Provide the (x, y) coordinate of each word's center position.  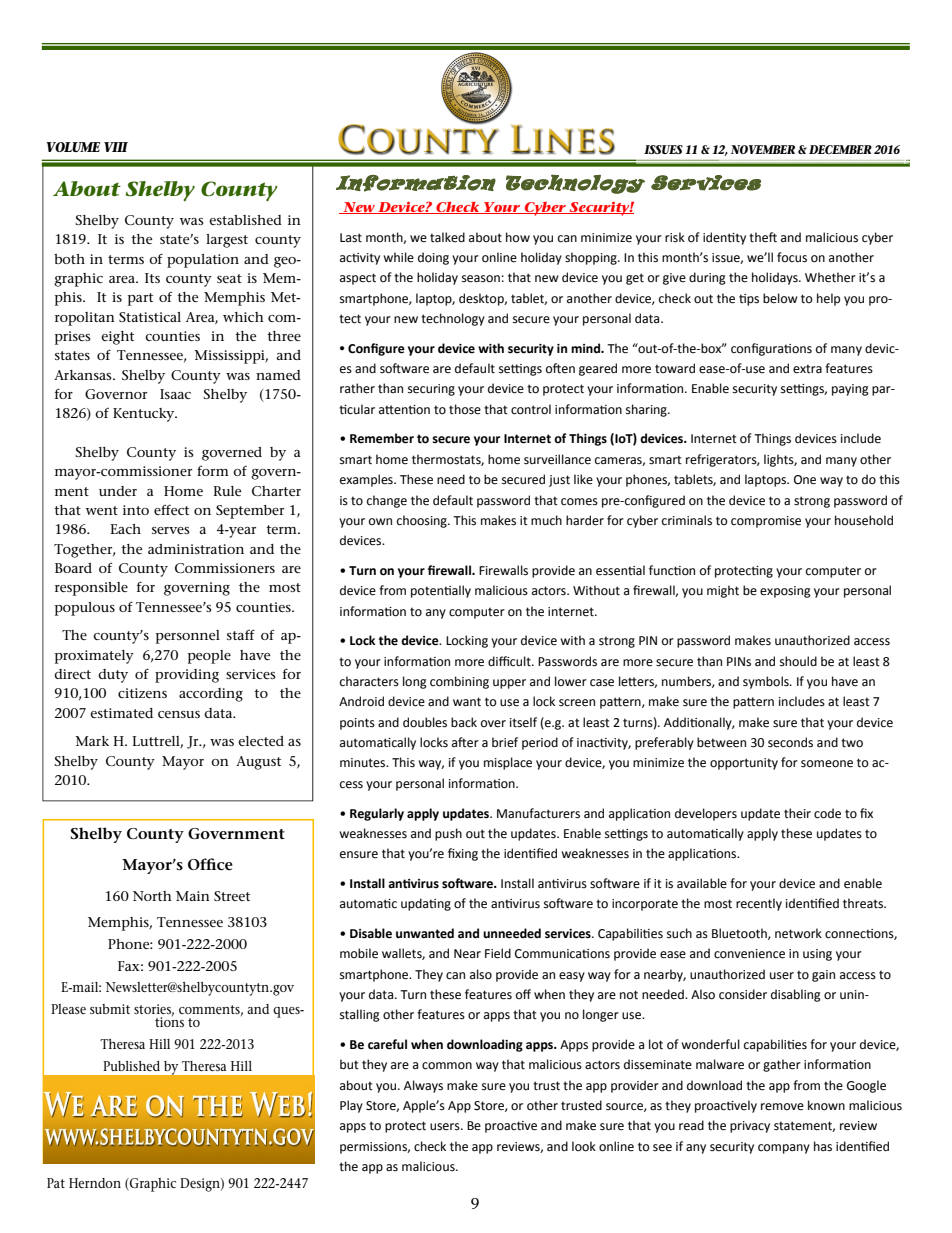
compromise (766, 522)
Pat (56, 1183)
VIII (116, 147)
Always (423, 1086)
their (797, 813)
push (448, 834)
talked (447, 237)
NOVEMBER (763, 149)
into (136, 510)
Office (210, 864)
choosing (423, 521)
